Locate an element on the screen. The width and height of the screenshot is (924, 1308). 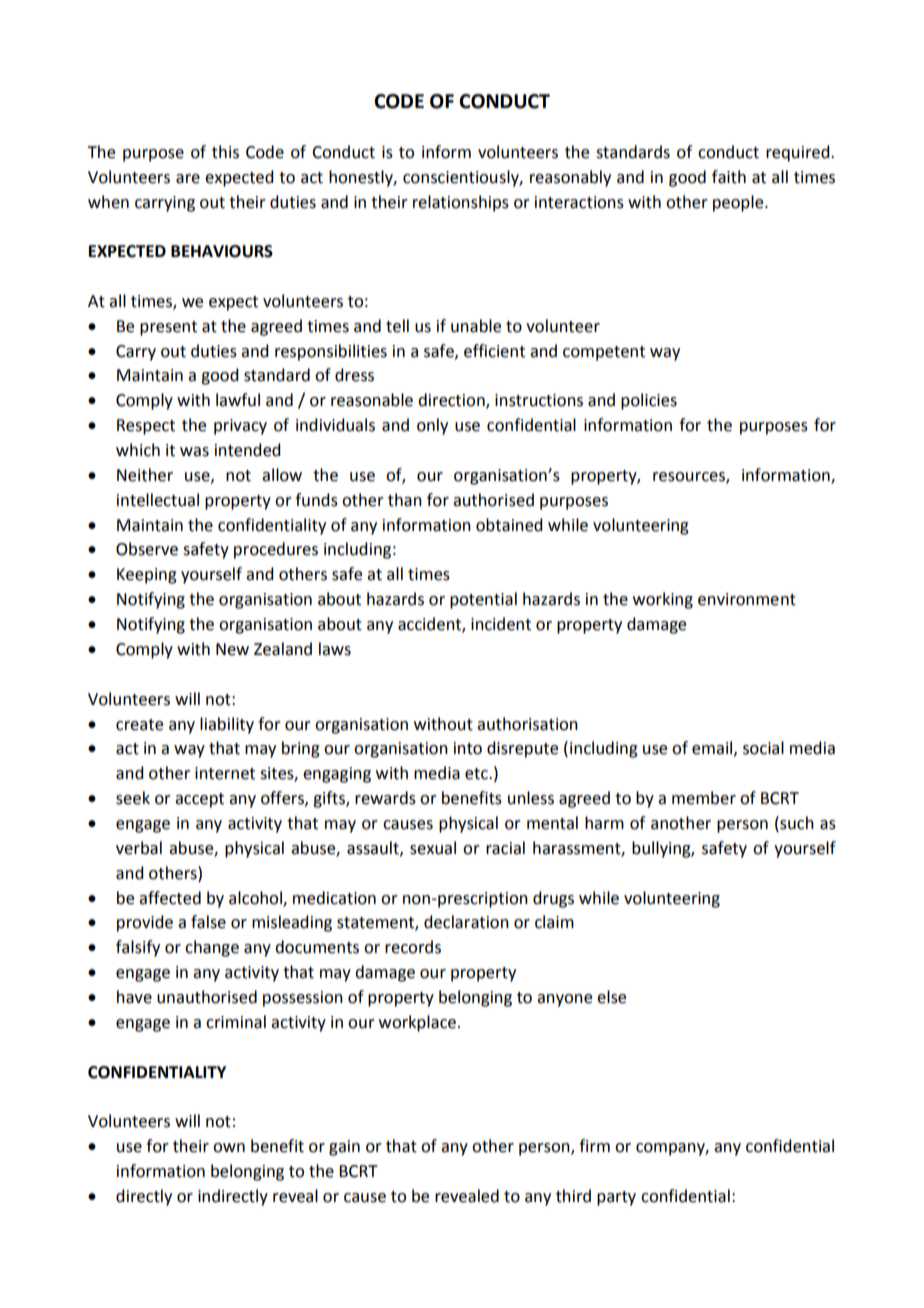
own is located at coordinates (229, 1148).
